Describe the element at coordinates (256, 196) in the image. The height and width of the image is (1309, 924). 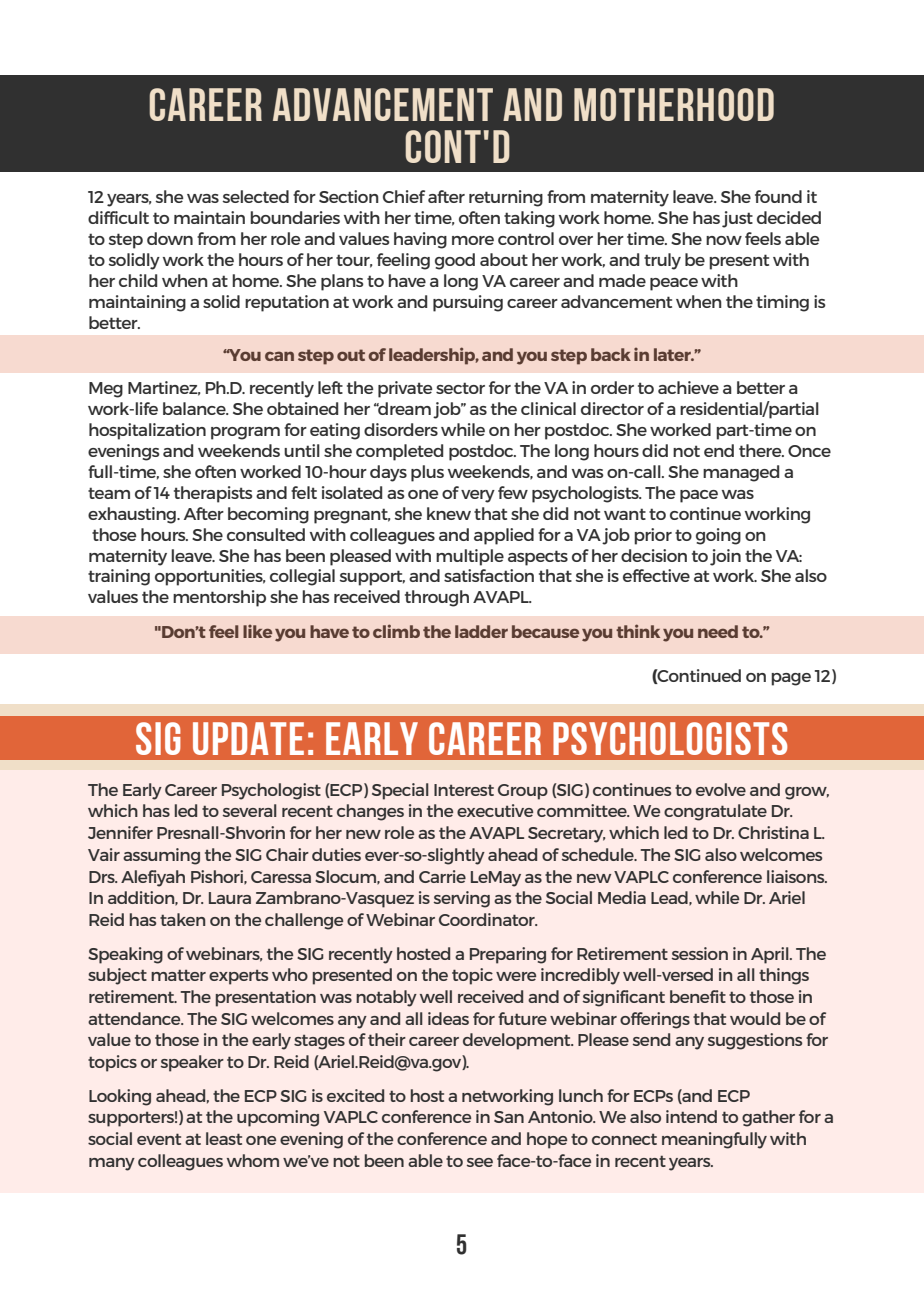
I see `selected` at that location.
